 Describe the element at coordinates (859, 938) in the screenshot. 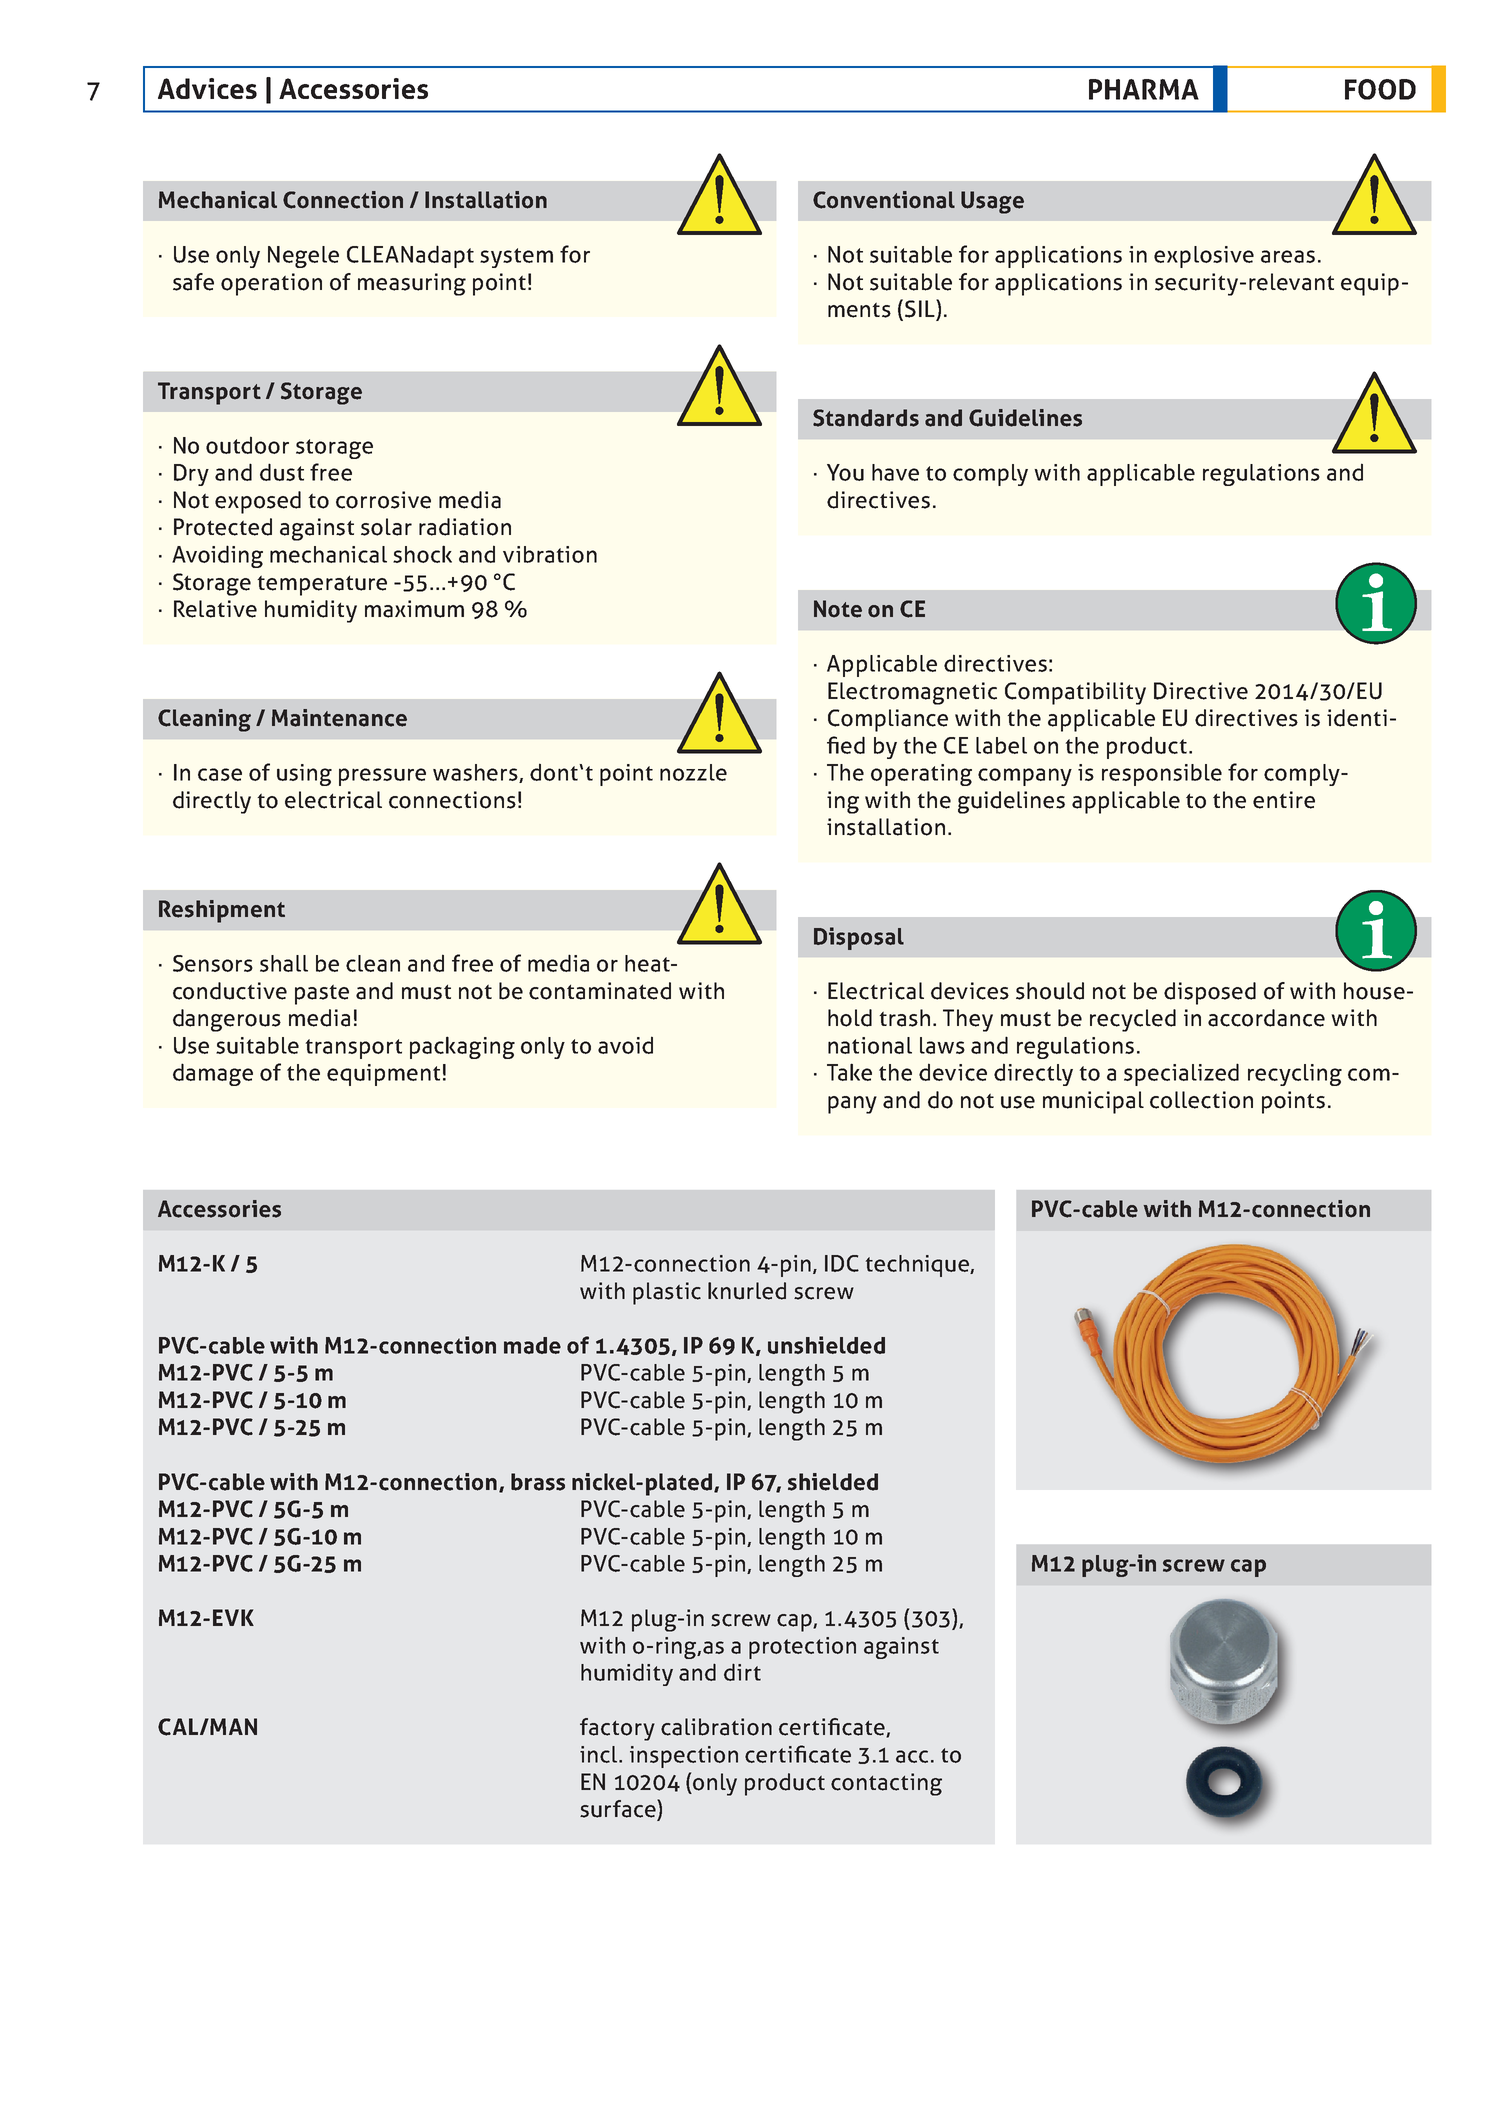

I see `Disposal` at that location.
